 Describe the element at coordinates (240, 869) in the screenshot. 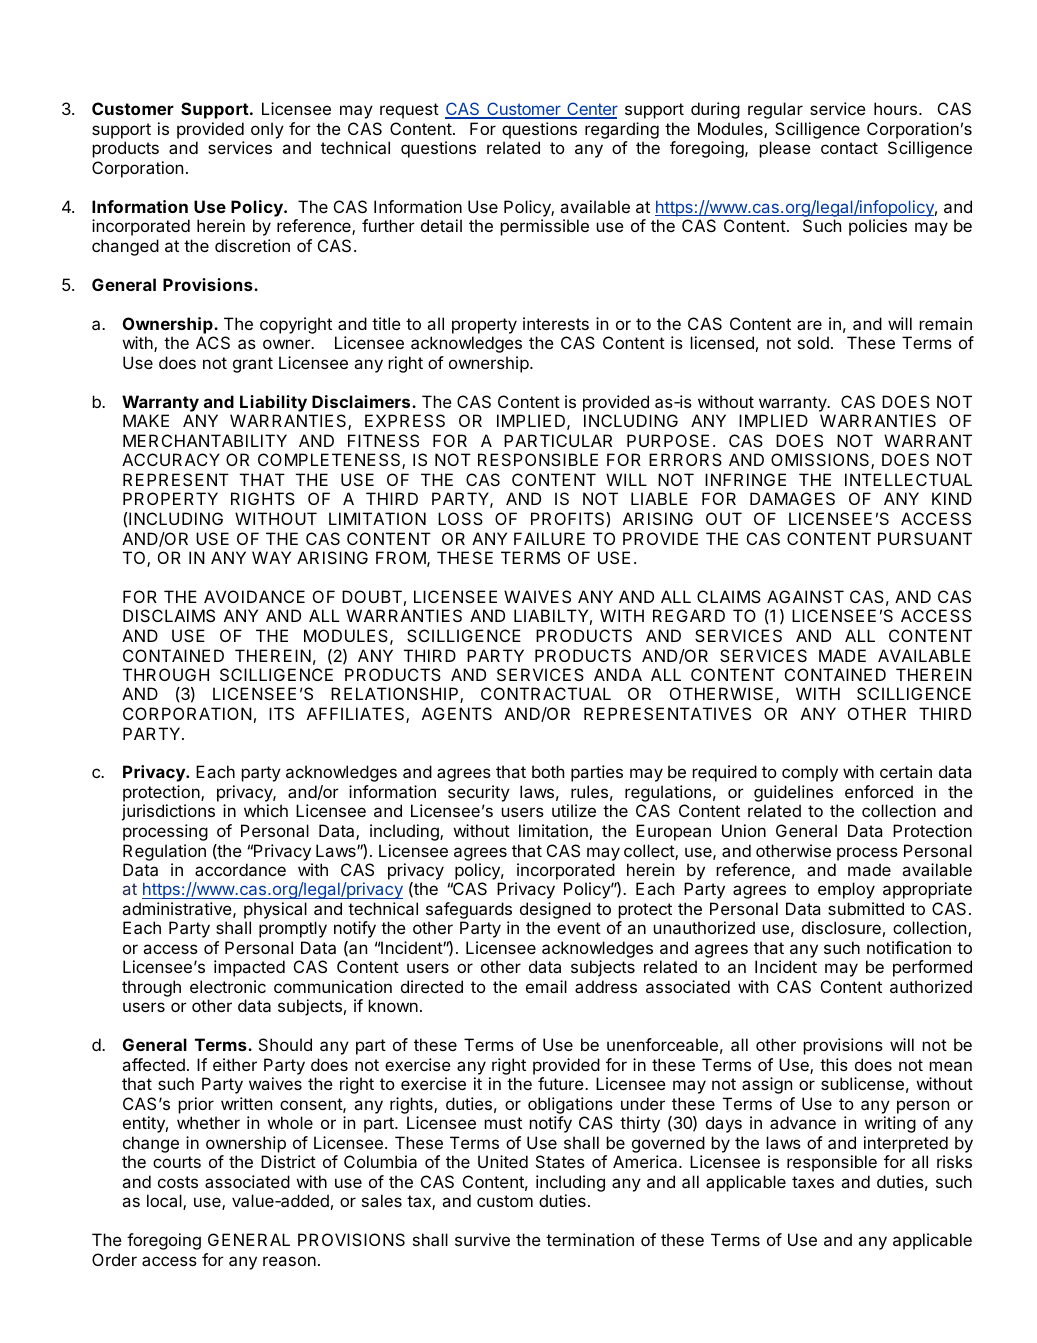

I see `accordance` at that location.
